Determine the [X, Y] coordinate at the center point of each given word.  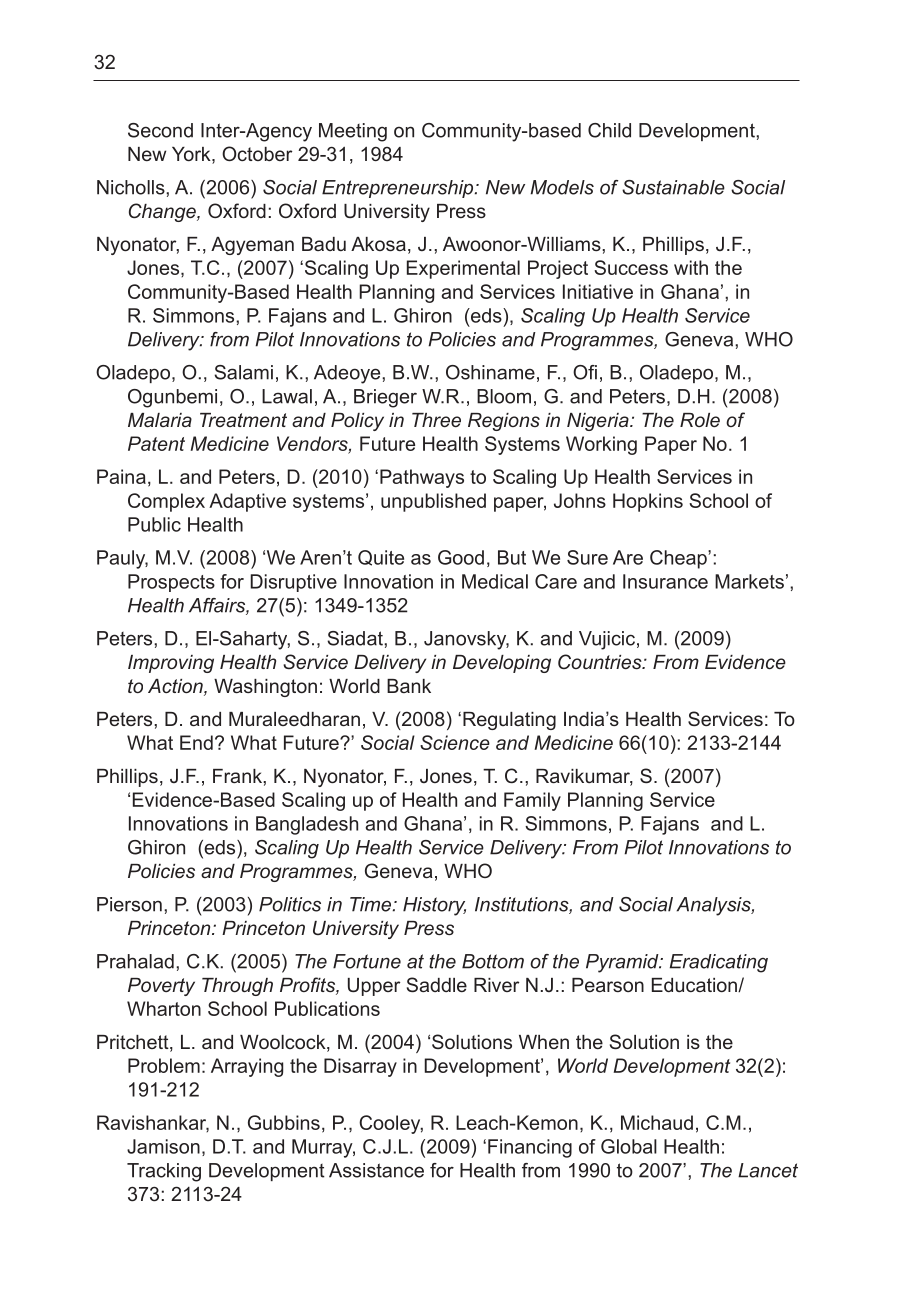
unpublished [433, 502]
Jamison [163, 1146]
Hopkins [648, 502]
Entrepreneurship [399, 189]
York [192, 155]
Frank [238, 776]
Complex [166, 502]
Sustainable [673, 187]
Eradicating [719, 963]
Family [532, 801]
